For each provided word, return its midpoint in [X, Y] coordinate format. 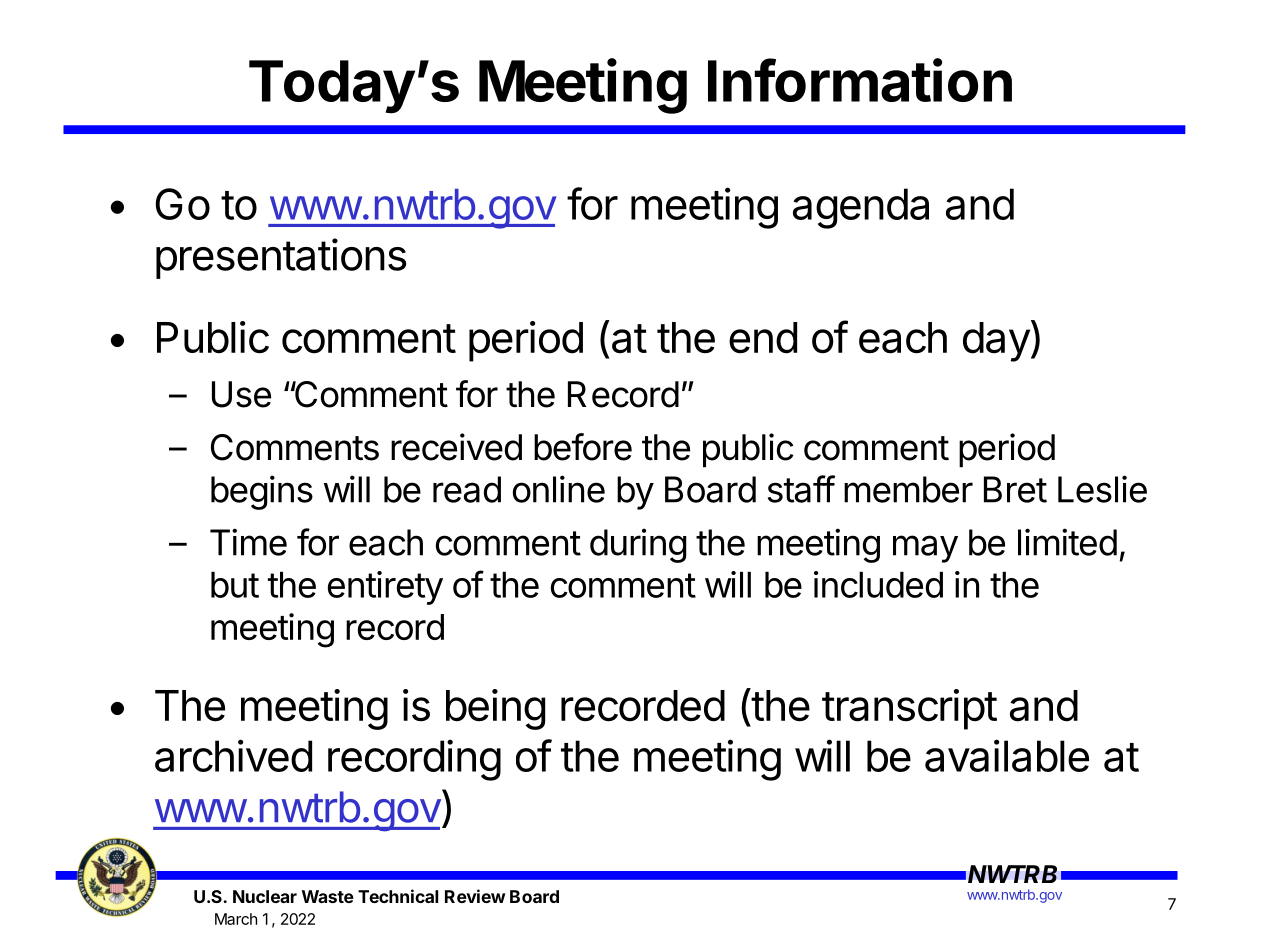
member [908, 489]
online [559, 489]
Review [475, 896]
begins [262, 492]
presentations [281, 258]
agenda [861, 208]
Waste [328, 896]
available [1007, 755]
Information [860, 80]
